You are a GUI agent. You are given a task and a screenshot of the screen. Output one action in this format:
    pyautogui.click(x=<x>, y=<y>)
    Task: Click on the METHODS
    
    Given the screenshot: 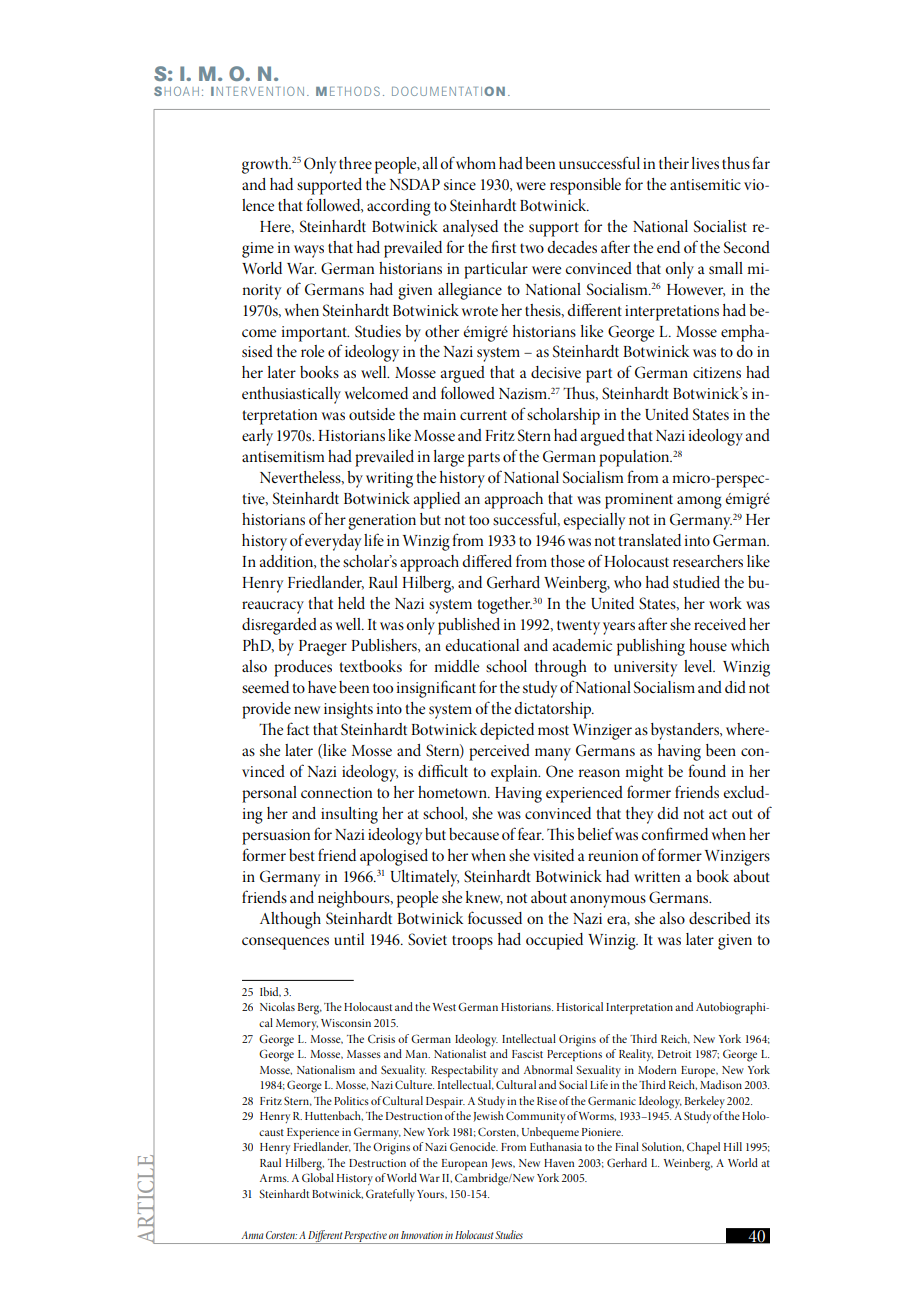 What is the action you would take?
    pyautogui.click(x=348, y=91)
